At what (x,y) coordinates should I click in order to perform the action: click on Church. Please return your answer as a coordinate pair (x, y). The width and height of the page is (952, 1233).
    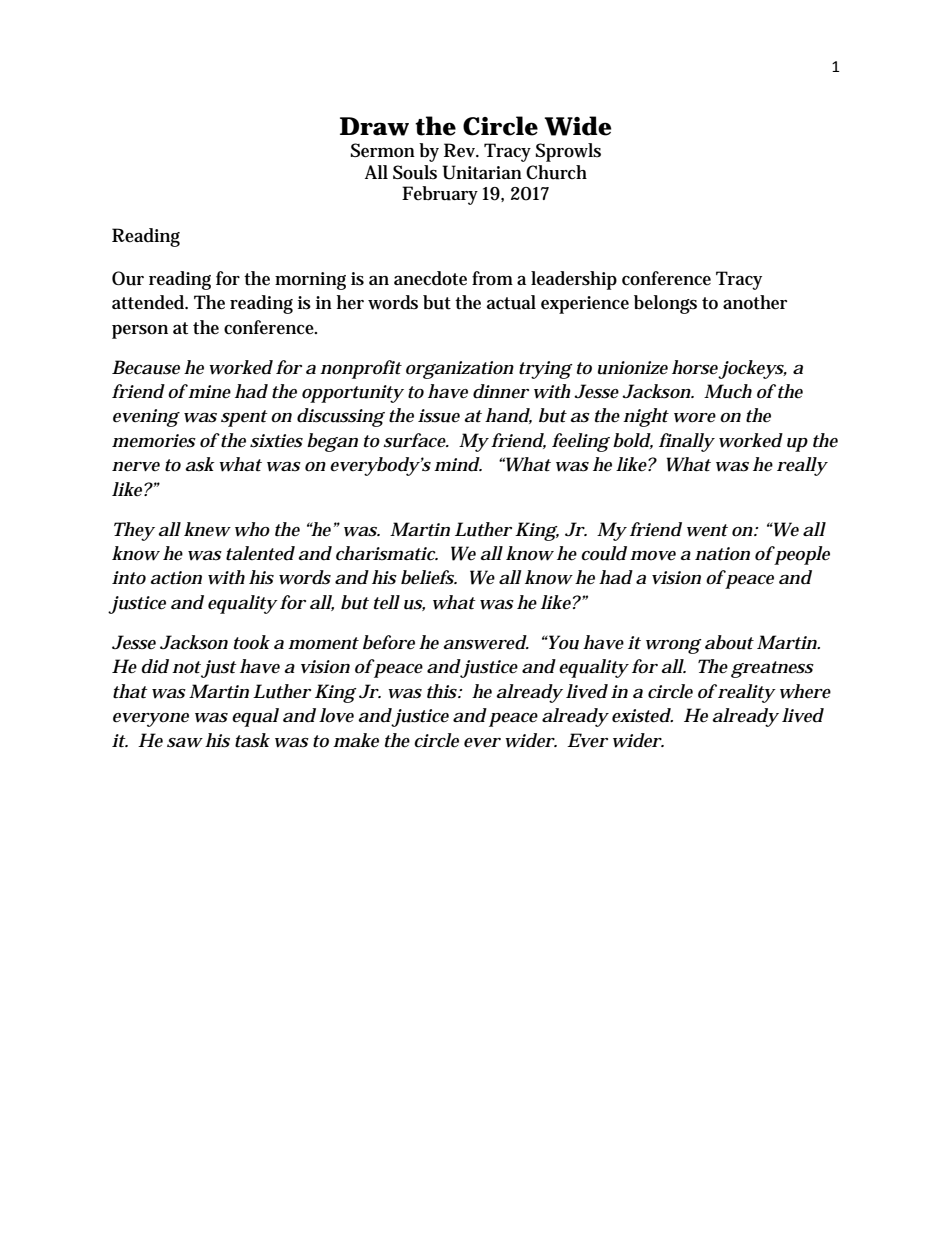
    Looking at the image, I should click on (556, 172).
